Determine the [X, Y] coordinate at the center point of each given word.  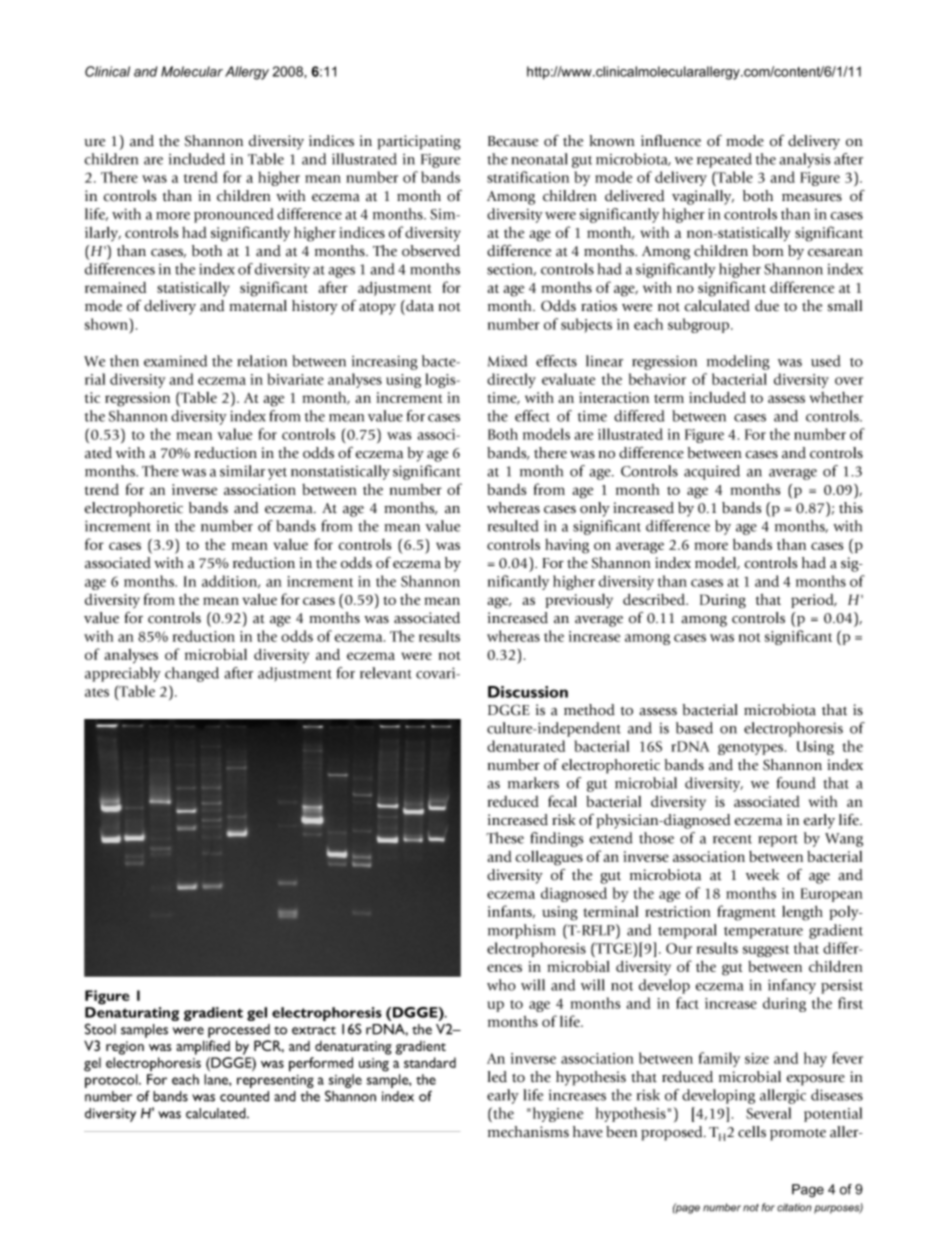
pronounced [234, 215]
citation [794, 1207]
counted [244, 1096]
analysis [805, 160]
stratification [528, 177]
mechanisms [528, 1132]
